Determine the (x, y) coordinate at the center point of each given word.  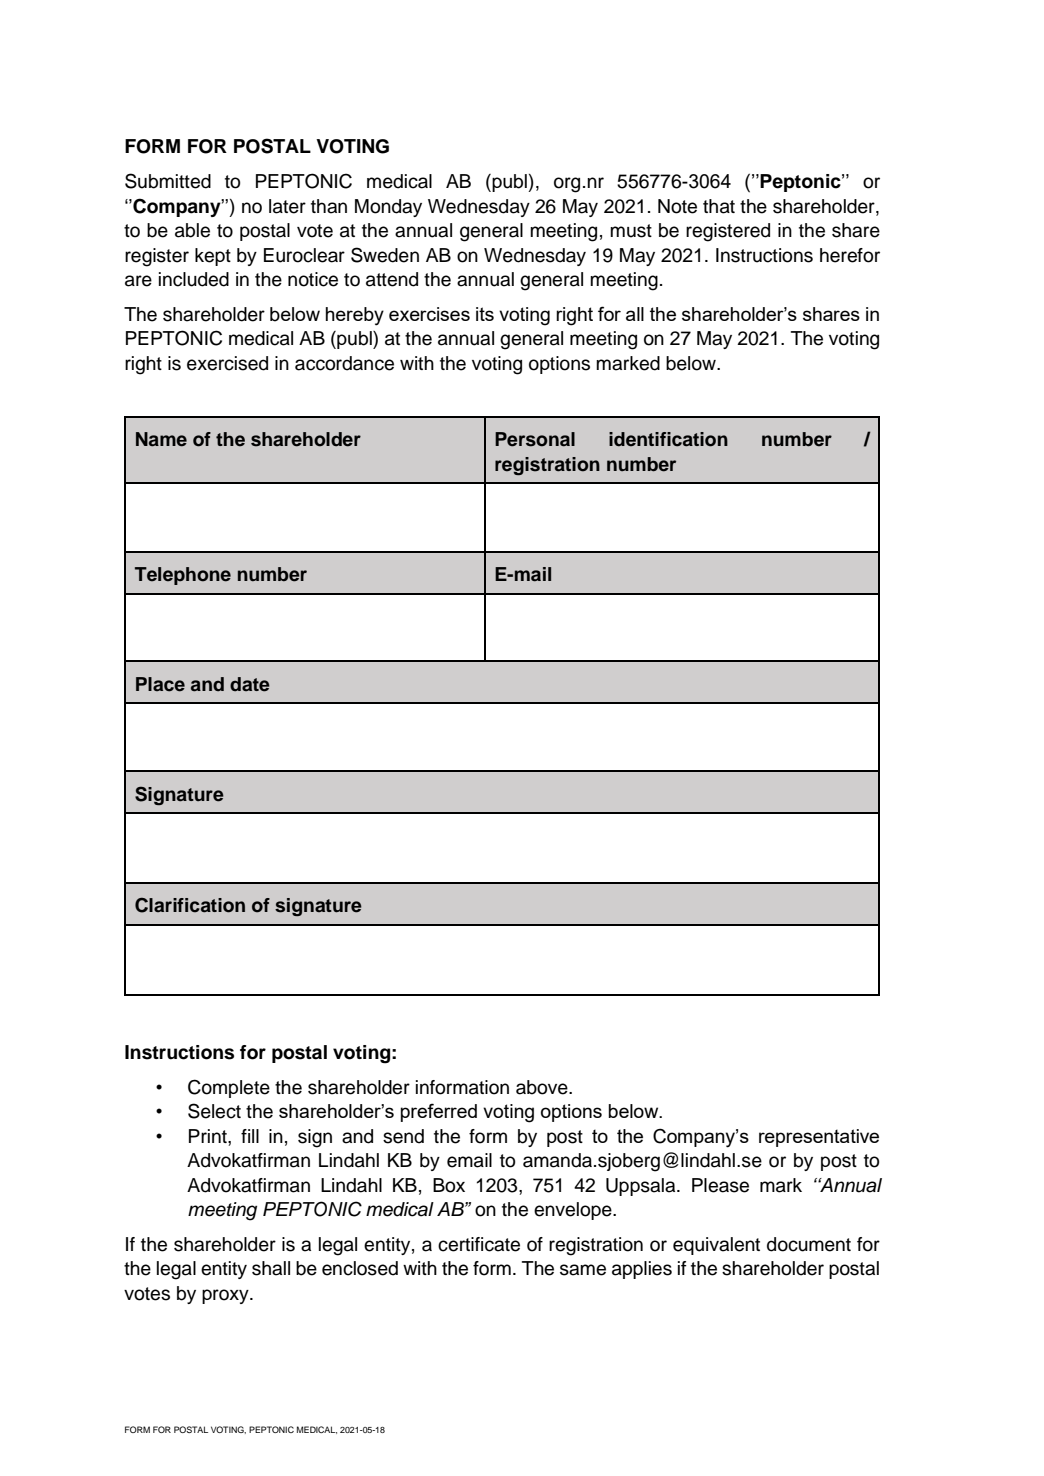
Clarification (190, 905)
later (287, 206)
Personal (535, 439)
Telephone (183, 576)
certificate (479, 1244)
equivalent (716, 1246)
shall (271, 1268)
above (543, 1087)
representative (819, 1138)
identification (668, 439)
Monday (388, 208)
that (719, 206)
